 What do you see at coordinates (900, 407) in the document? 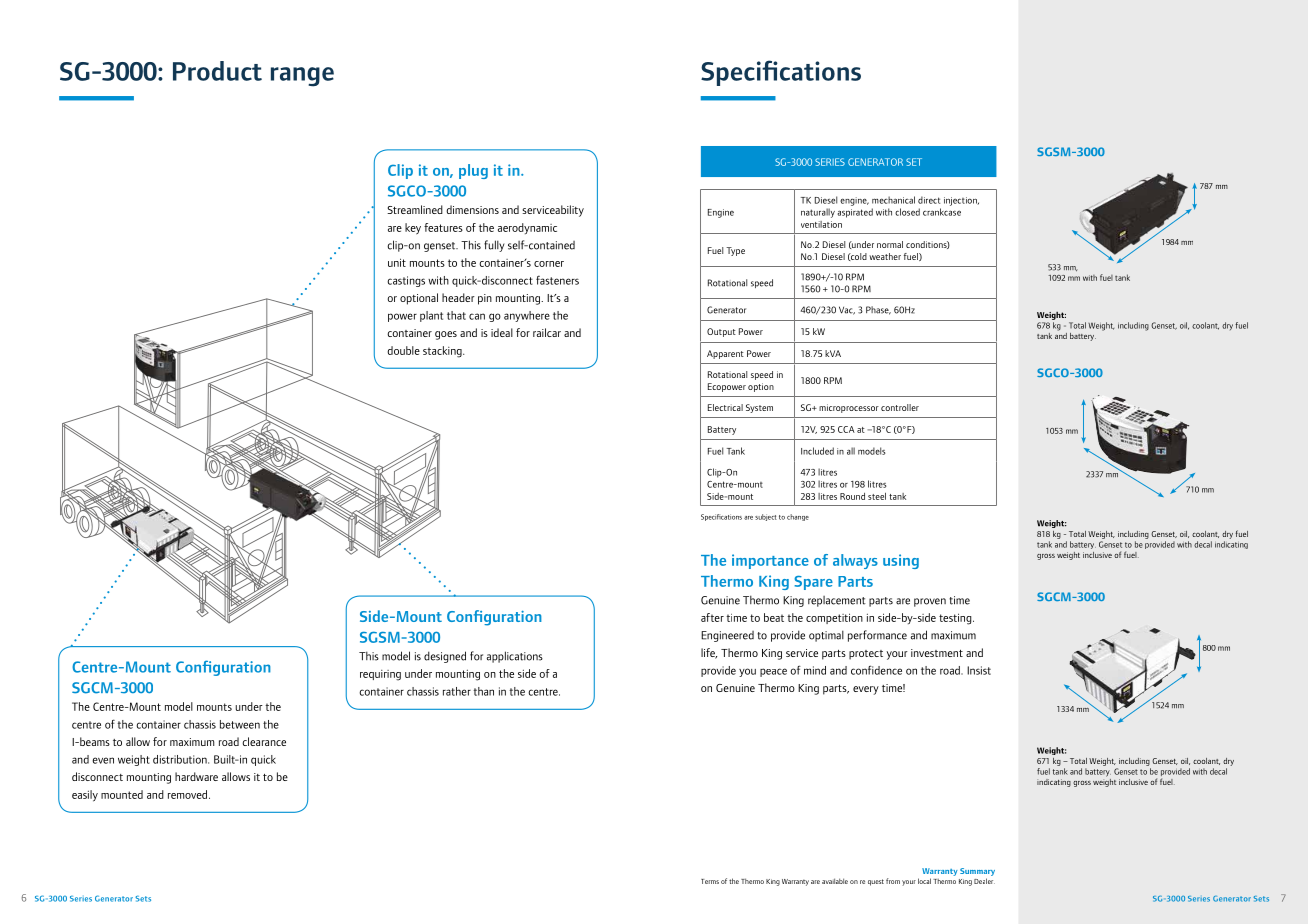
I see `controller` at bounding box center [900, 407].
